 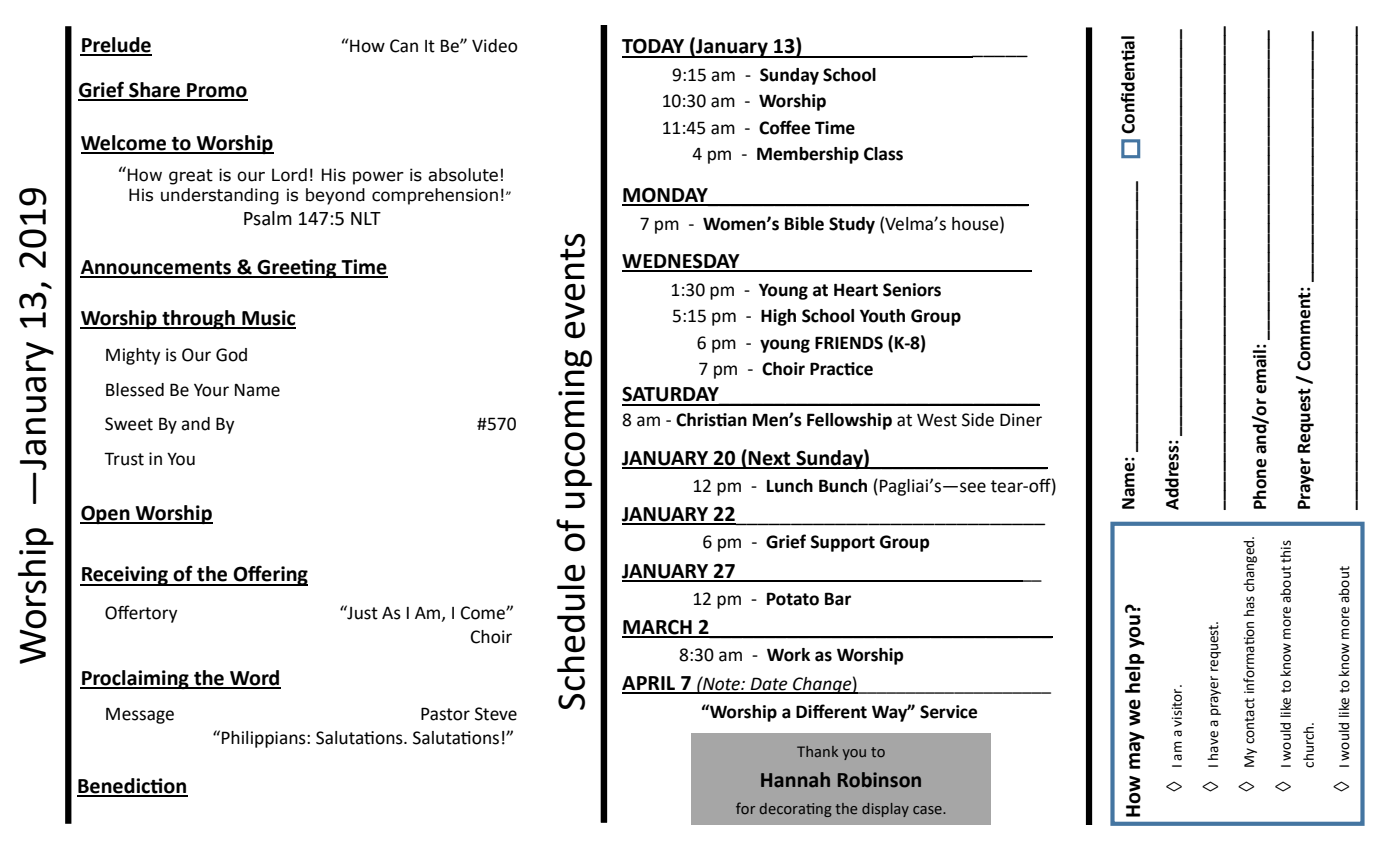 What do you see at coordinates (216, 91) in the screenshot?
I see `Promo` at bounding box center [216, 91].
